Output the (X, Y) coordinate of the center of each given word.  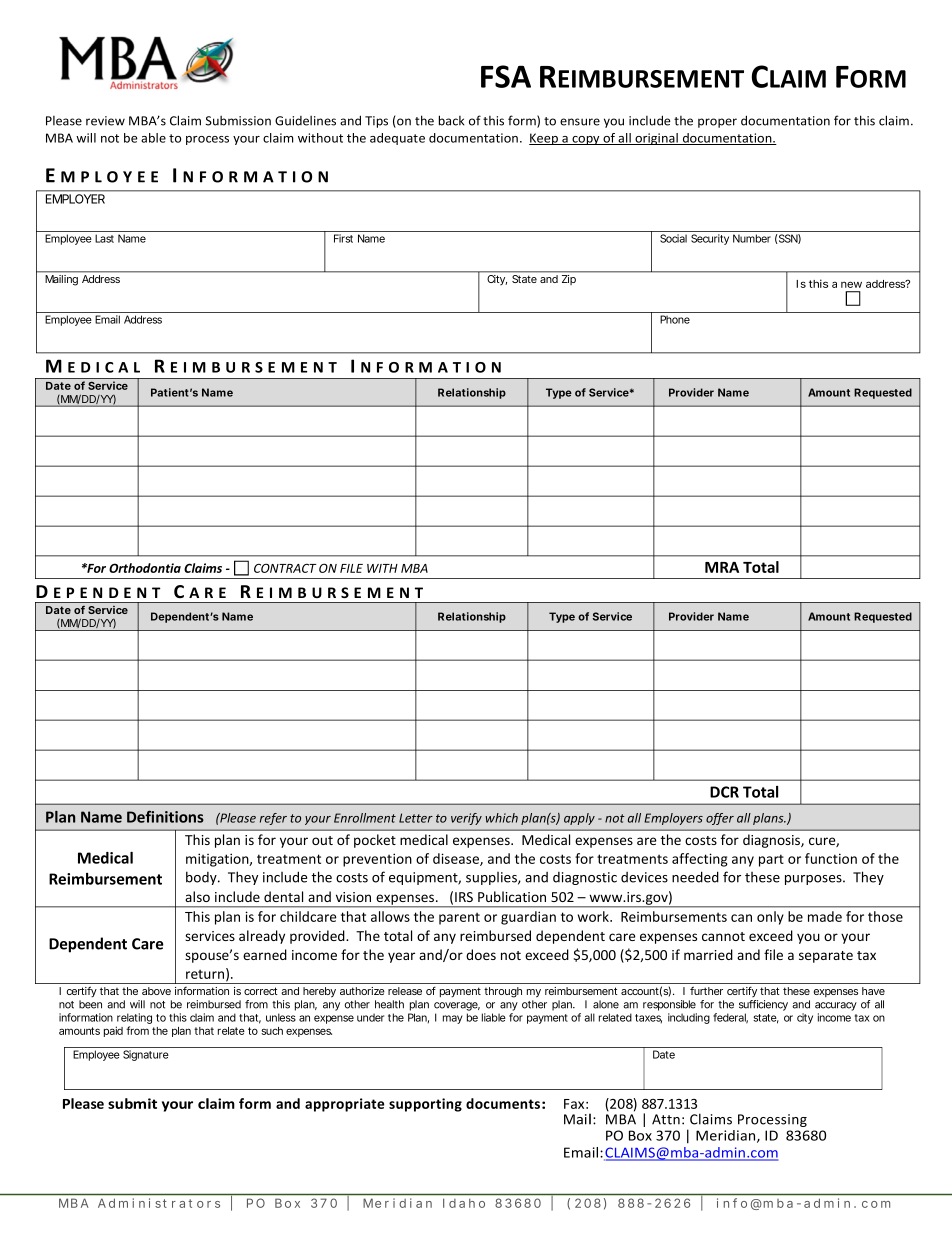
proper (717, 123)
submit (132, 1103)
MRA (722, 567)
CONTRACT (285, 568)
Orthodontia (145, 568)
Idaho (464, 1203)
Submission (238, 121)
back (451, 120)
